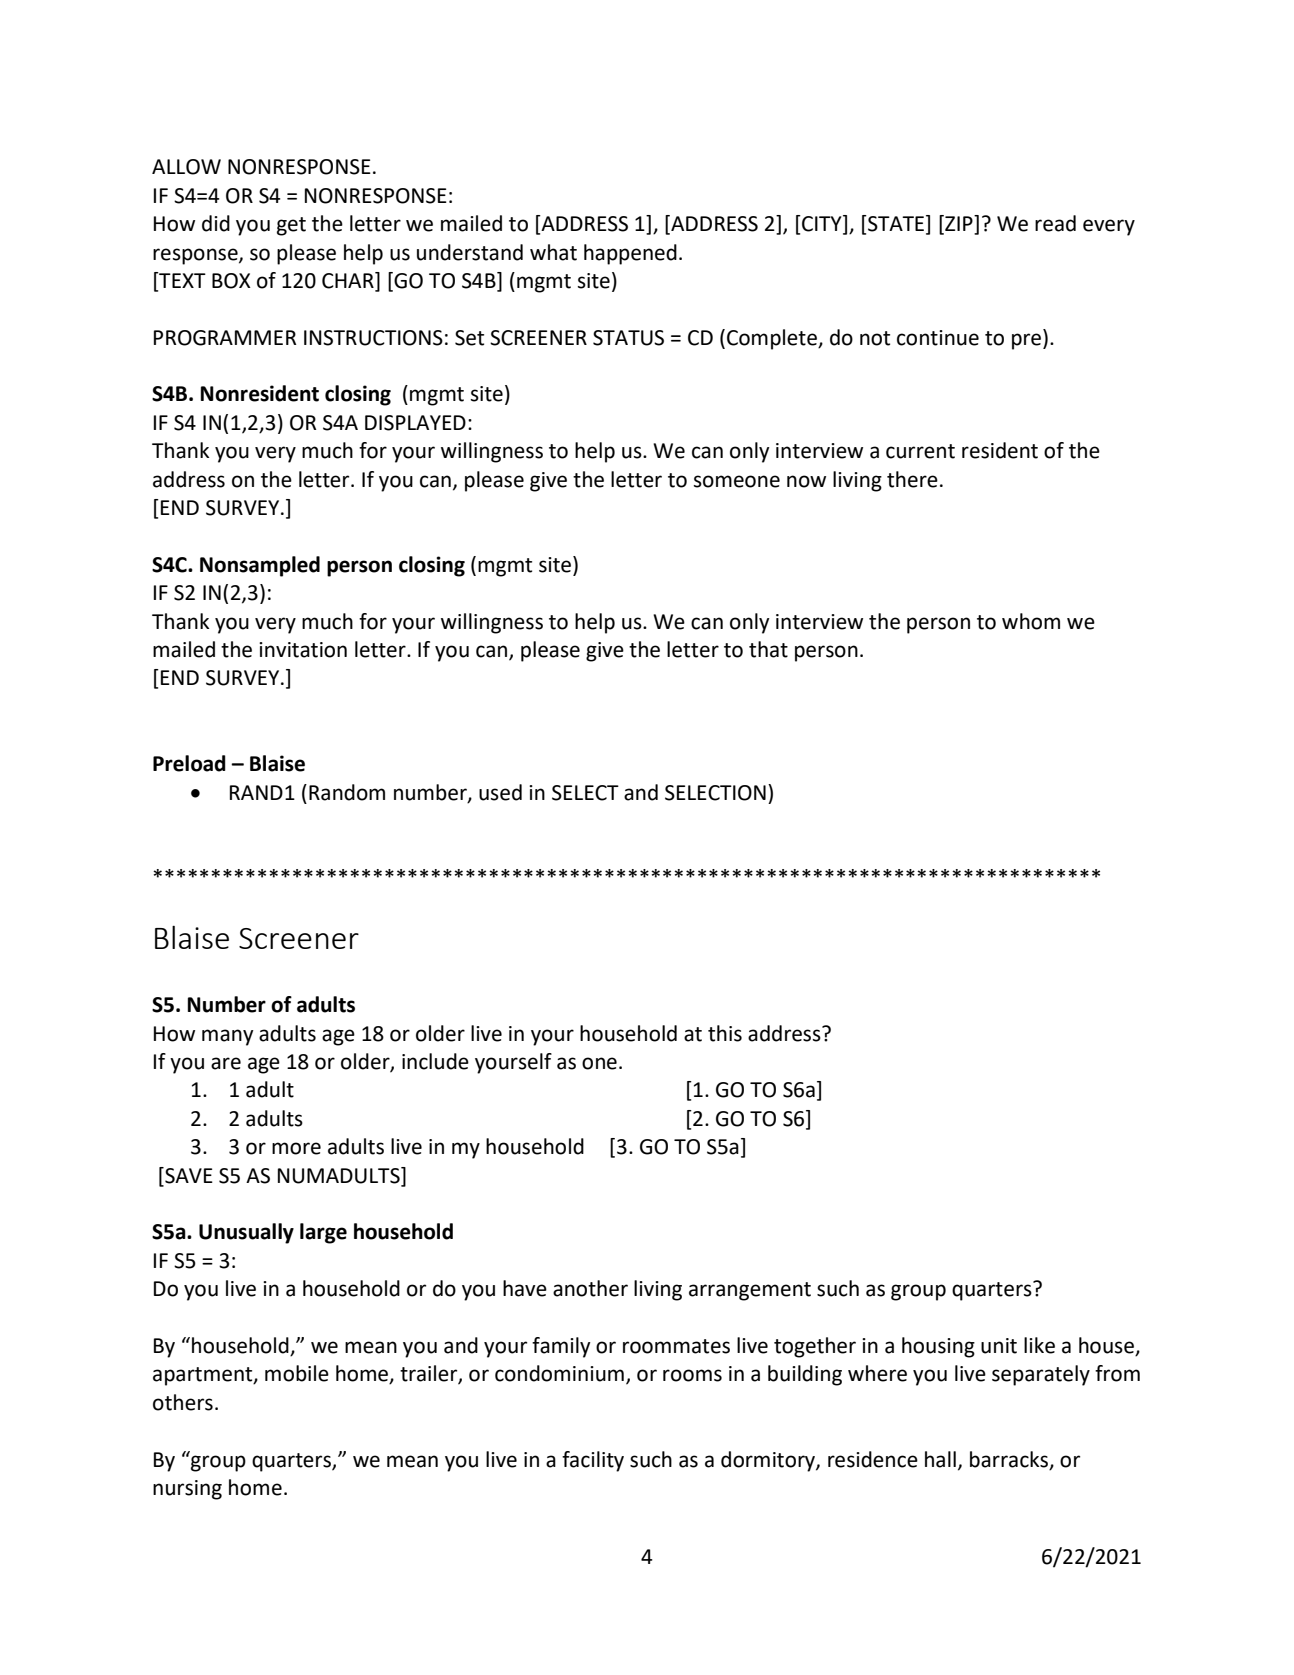 This image has width=1294, height=1675. I want to click on happened, so click(630, 254).
